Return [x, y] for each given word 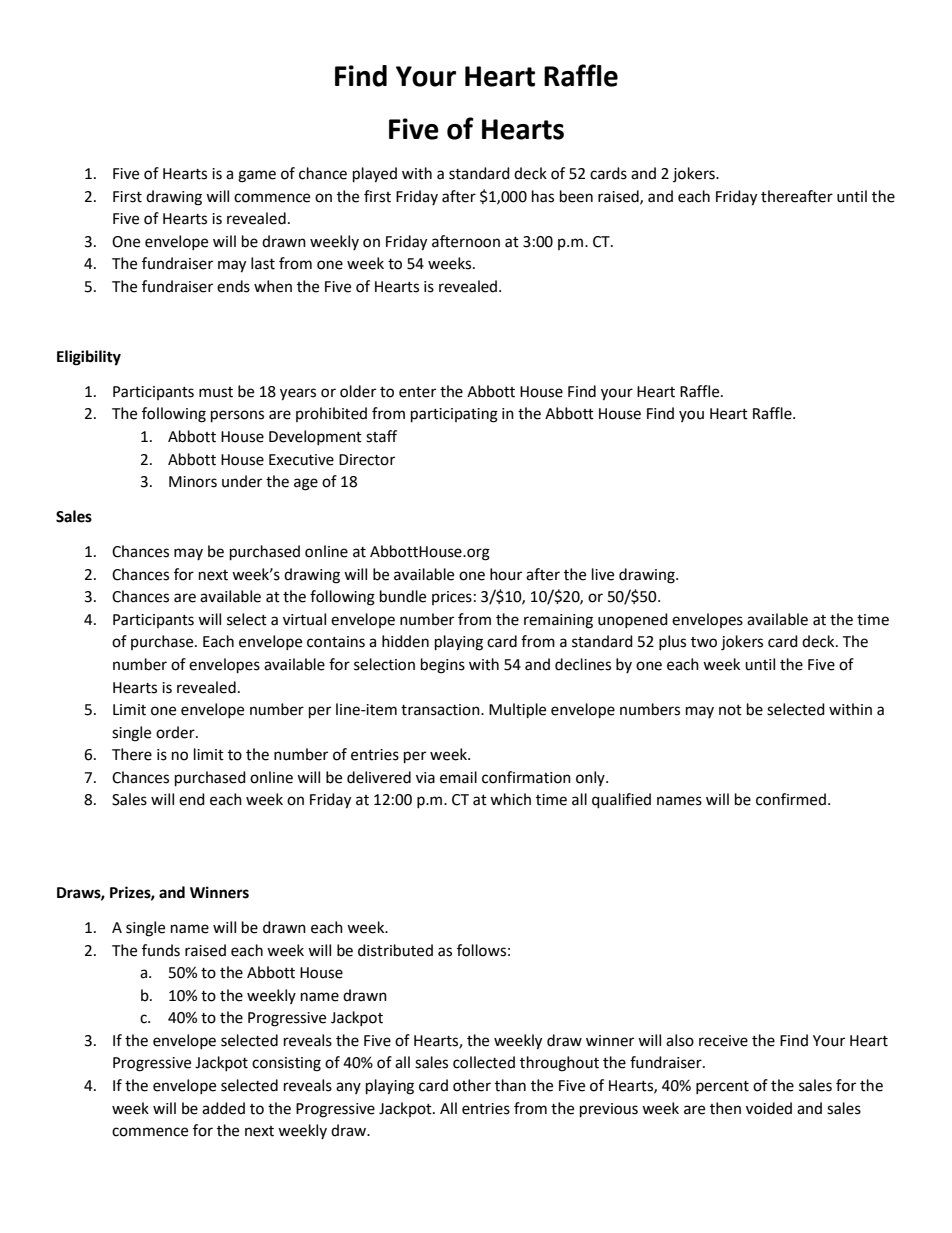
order [176, 732]
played [375, 175]
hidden [405, 641]
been [576, 196]
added [223, 1108]
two [704, 642]
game [257, 176]
